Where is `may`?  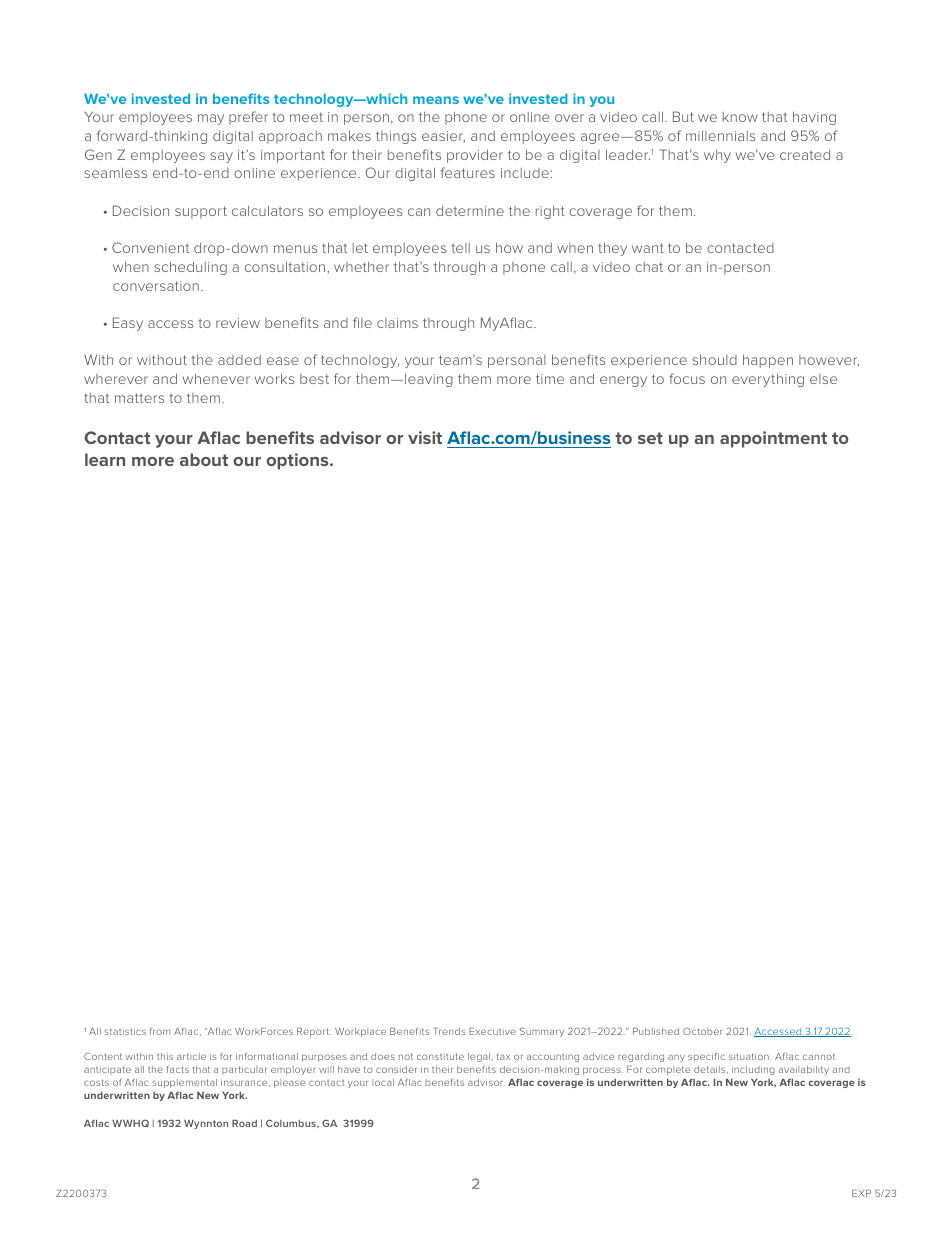 may is located at coordinates (211, 119).
